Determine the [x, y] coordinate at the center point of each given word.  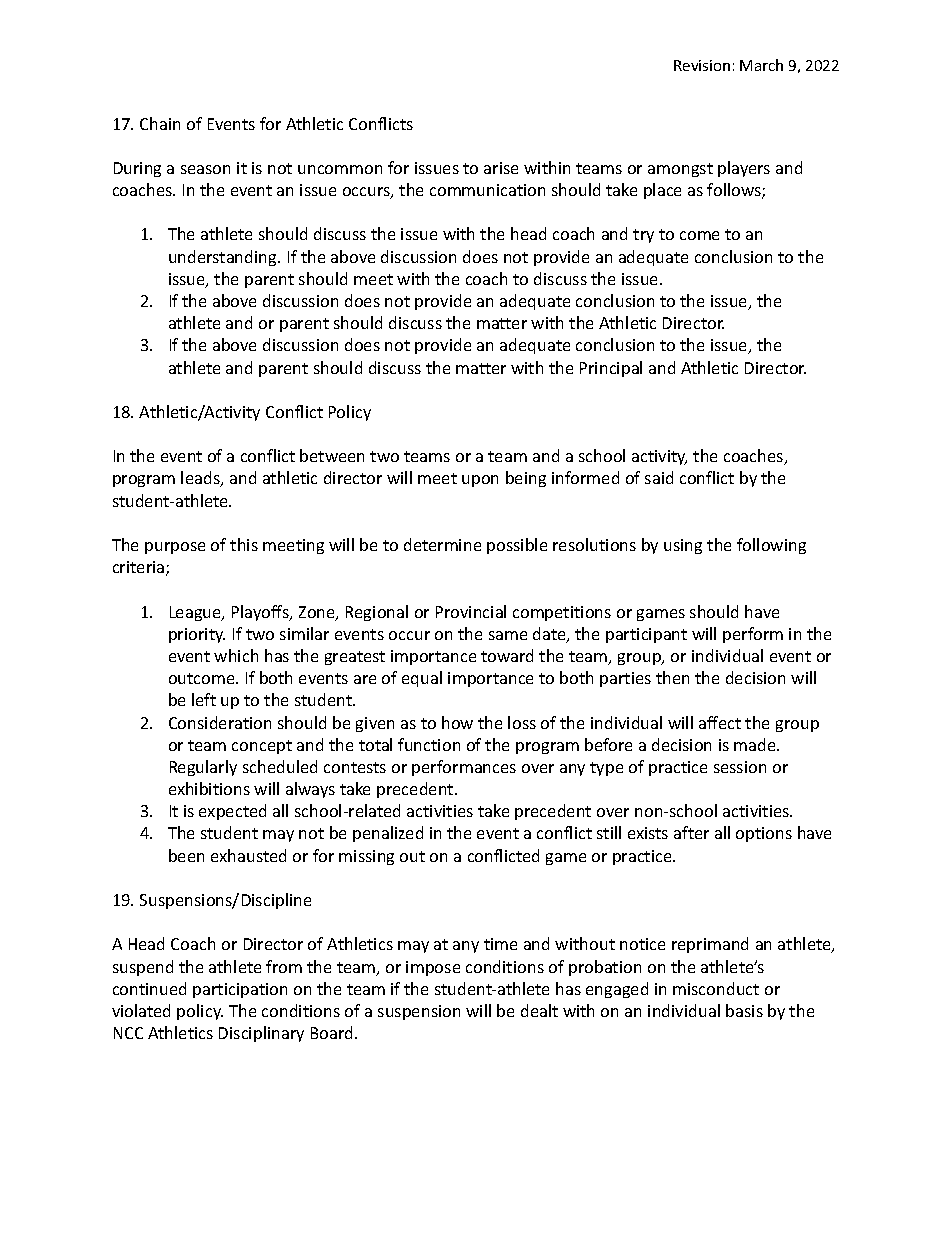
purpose [175, 548]
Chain [160, 123]
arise [501, 168]
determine [442, 544]
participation [240, 990]
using [683, 546]
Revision [702, 65]
